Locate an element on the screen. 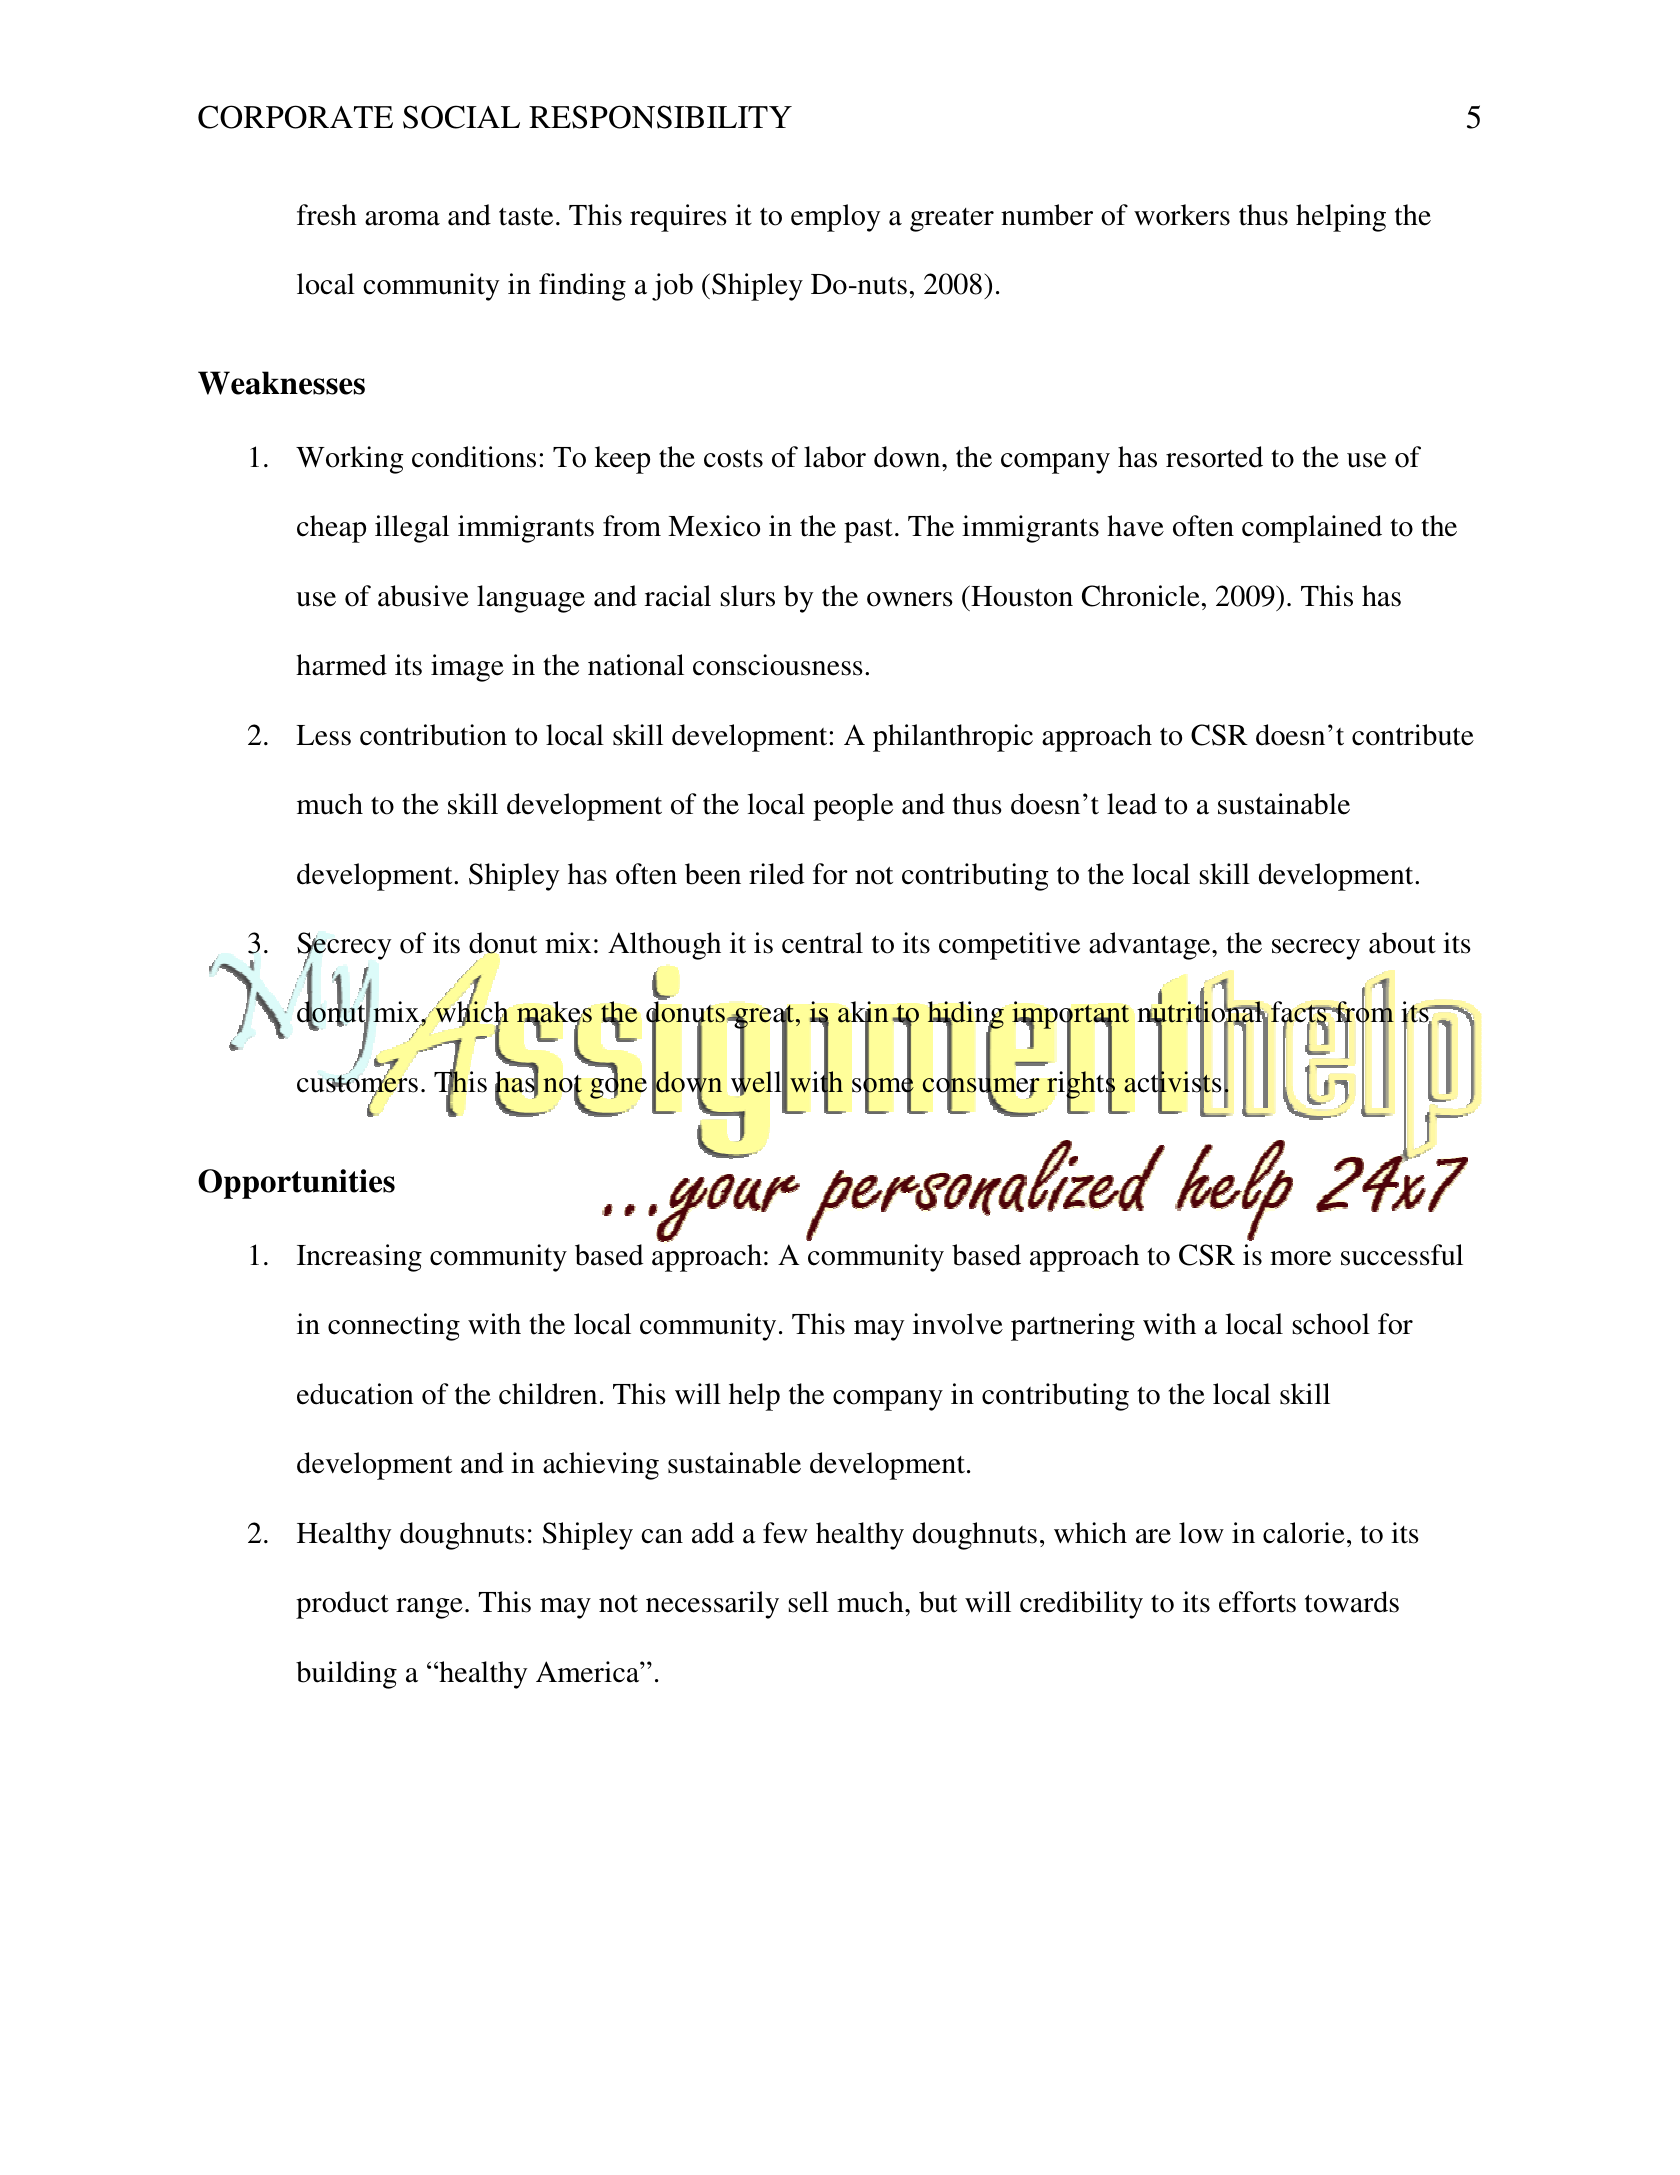  employ is located at coordinates (836, 218).
